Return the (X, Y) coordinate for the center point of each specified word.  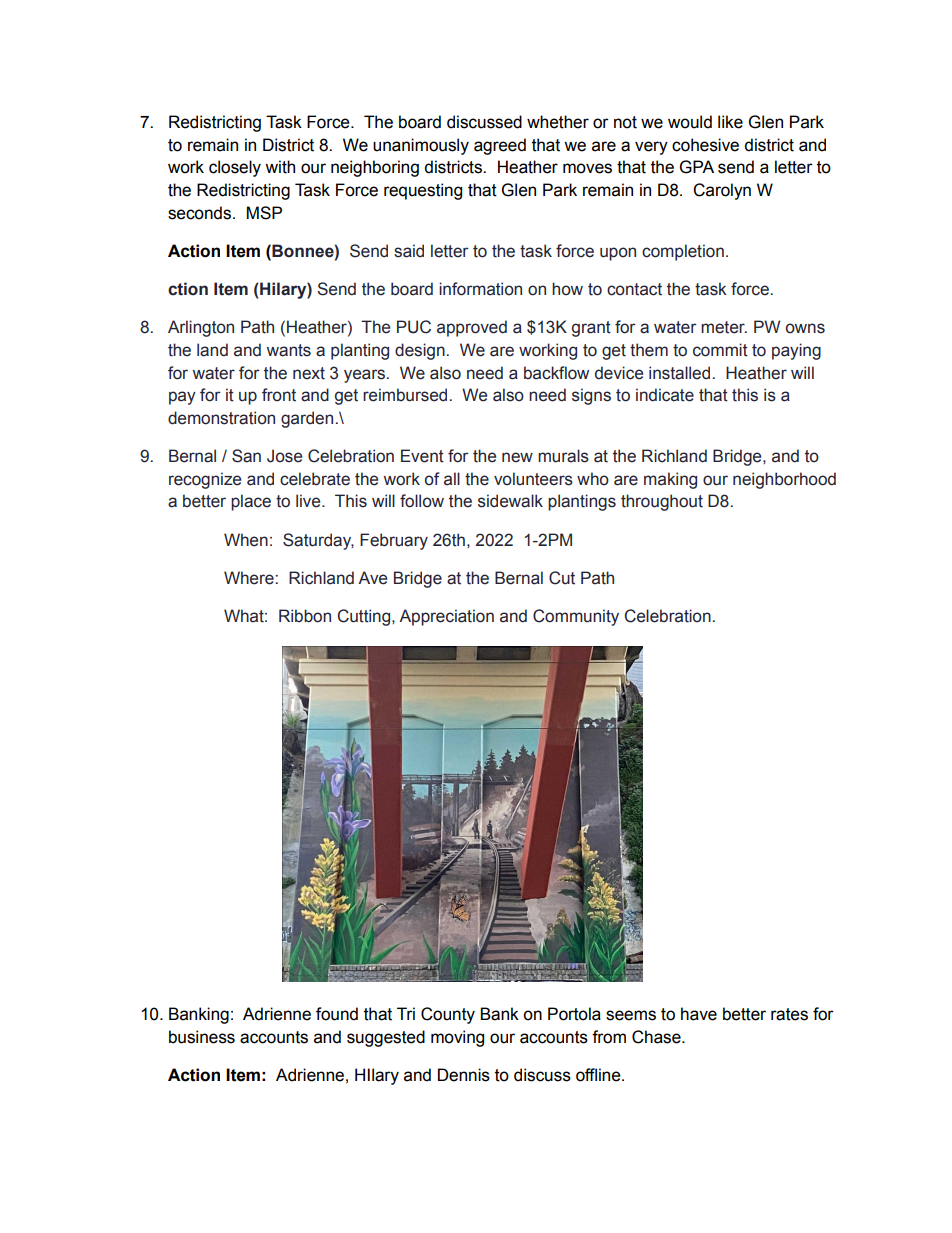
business (202, 1037)
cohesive (705, 145)
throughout (662, 502)
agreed (500, 146)
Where (249, 578)
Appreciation (446, 617)
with (280, 167)
